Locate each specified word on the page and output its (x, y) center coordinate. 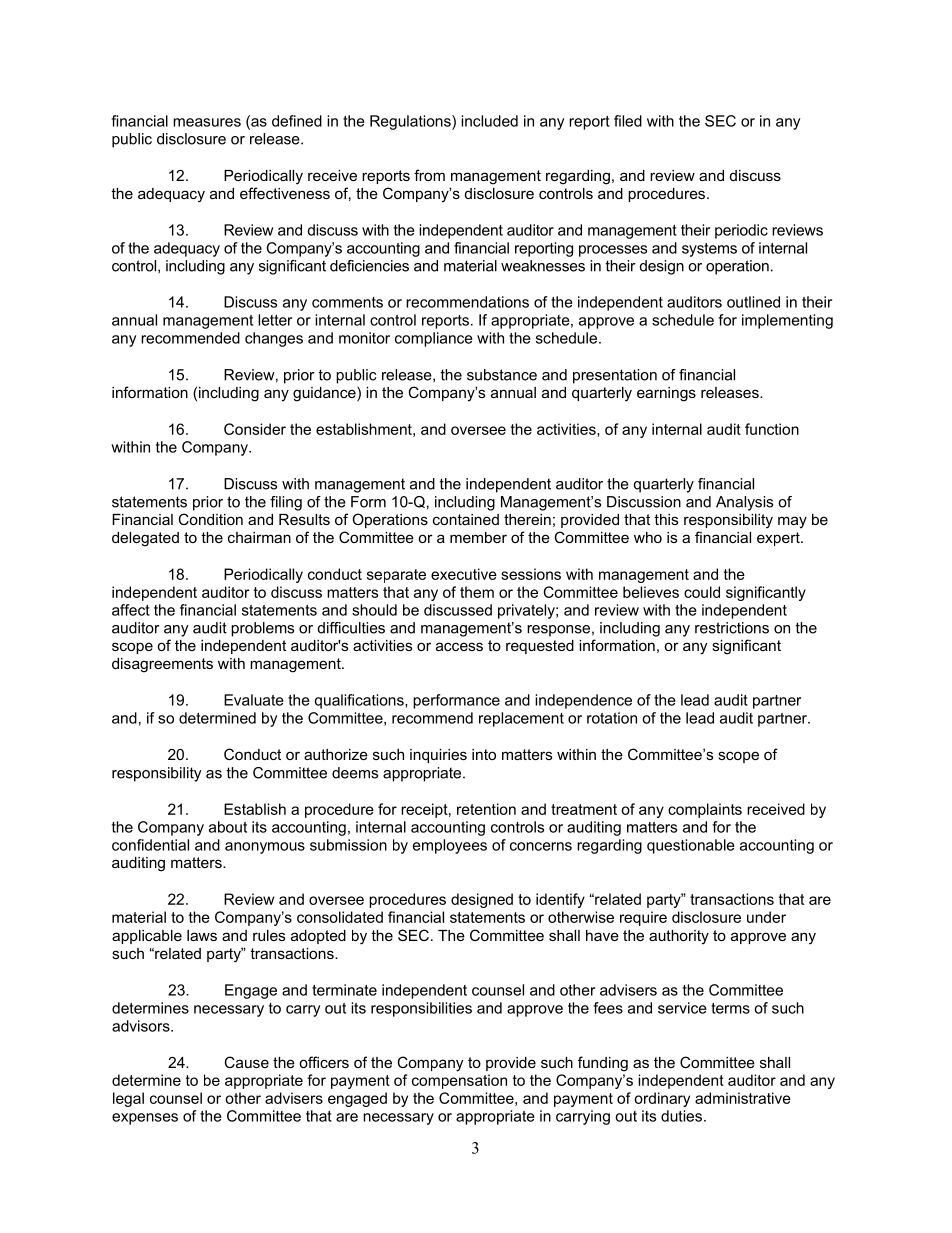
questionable (691, 846)
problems (262, 629)
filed (628, 121)
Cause (246, 1062)
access (459, 646)
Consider (255, 429)
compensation (459, 1081)
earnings (666, 394)
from (429, 175)
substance (502, 375)
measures (207, 122)
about (228, 827)
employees (450, 846)
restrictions (732, 628)
